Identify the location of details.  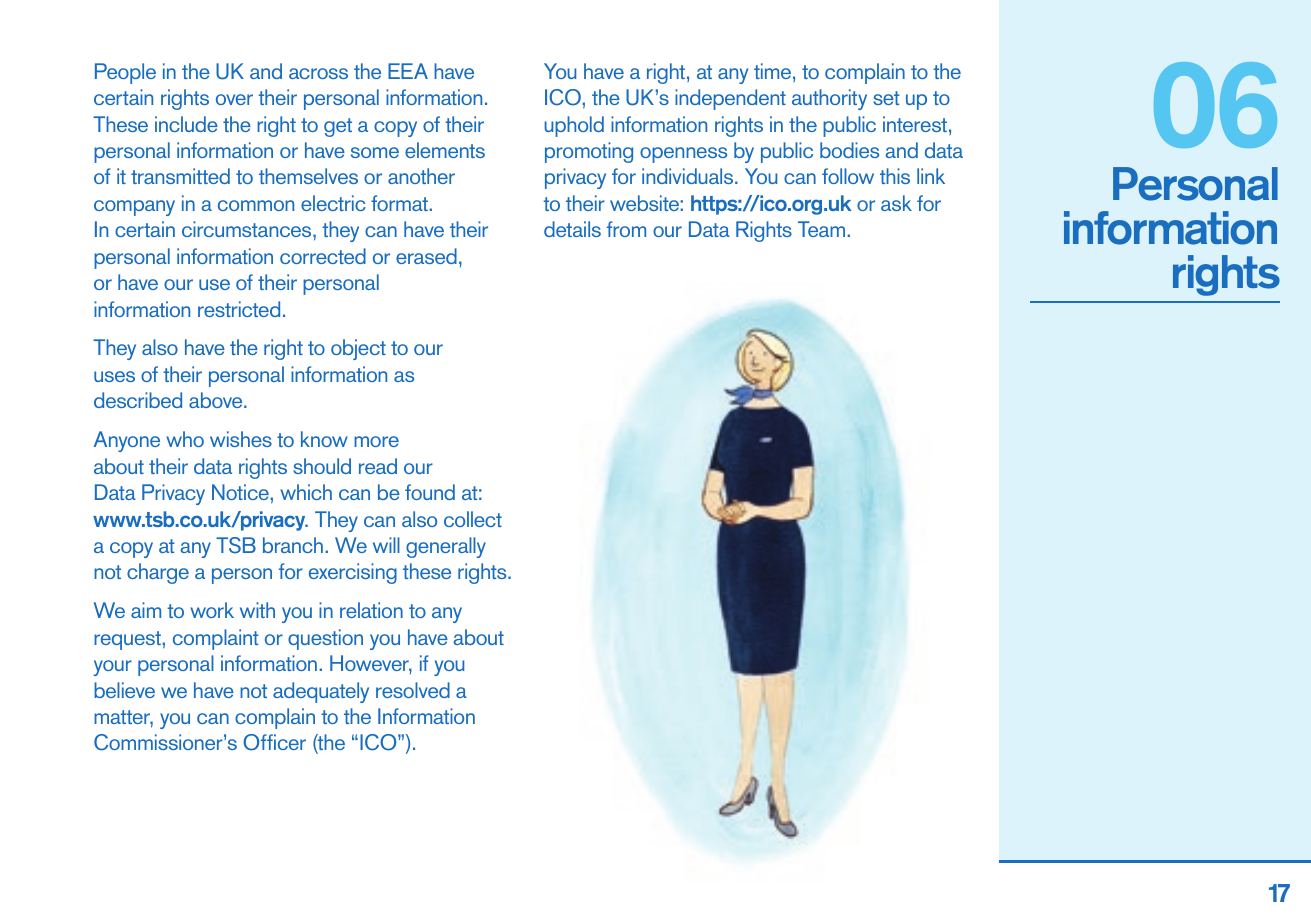
(572, 229).
